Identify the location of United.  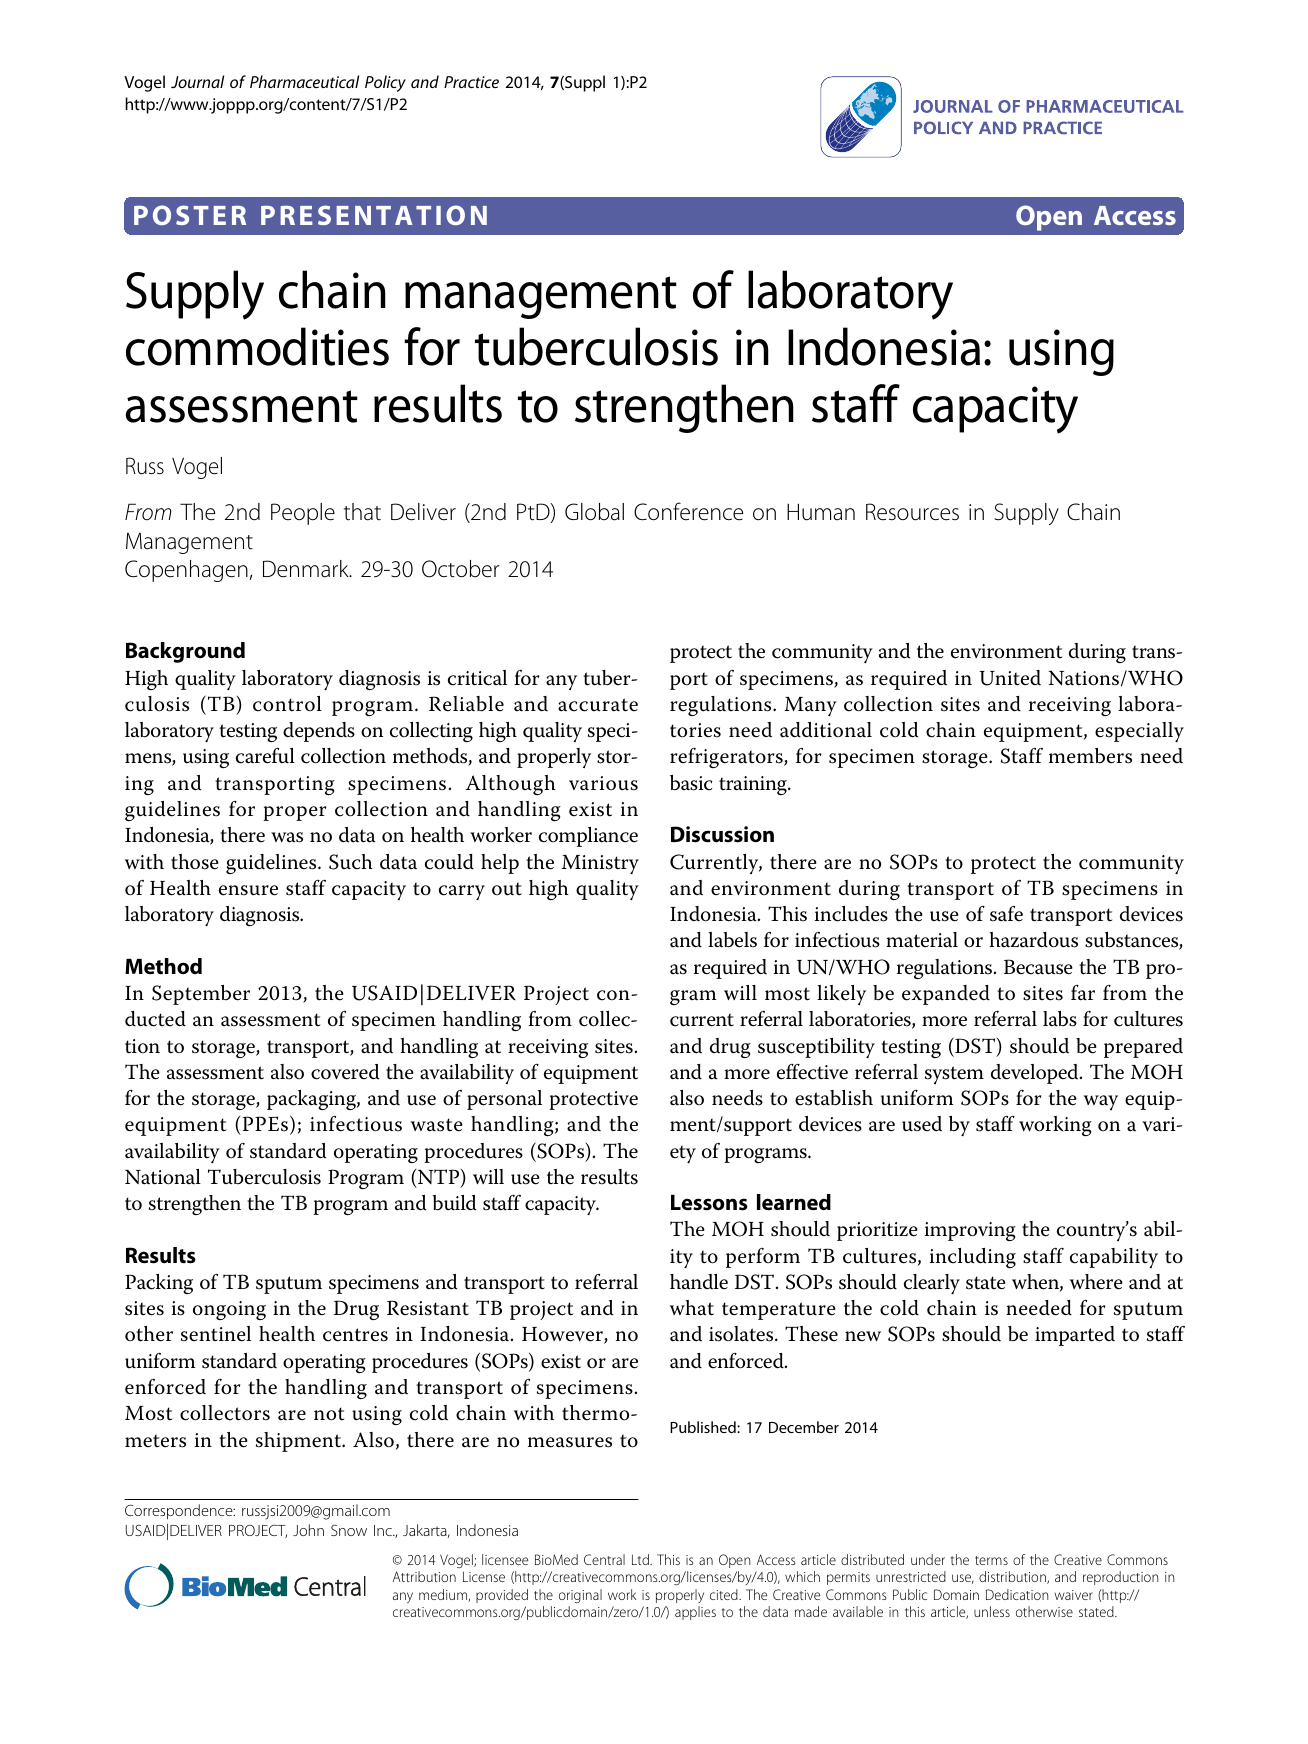
(1010, 678).
